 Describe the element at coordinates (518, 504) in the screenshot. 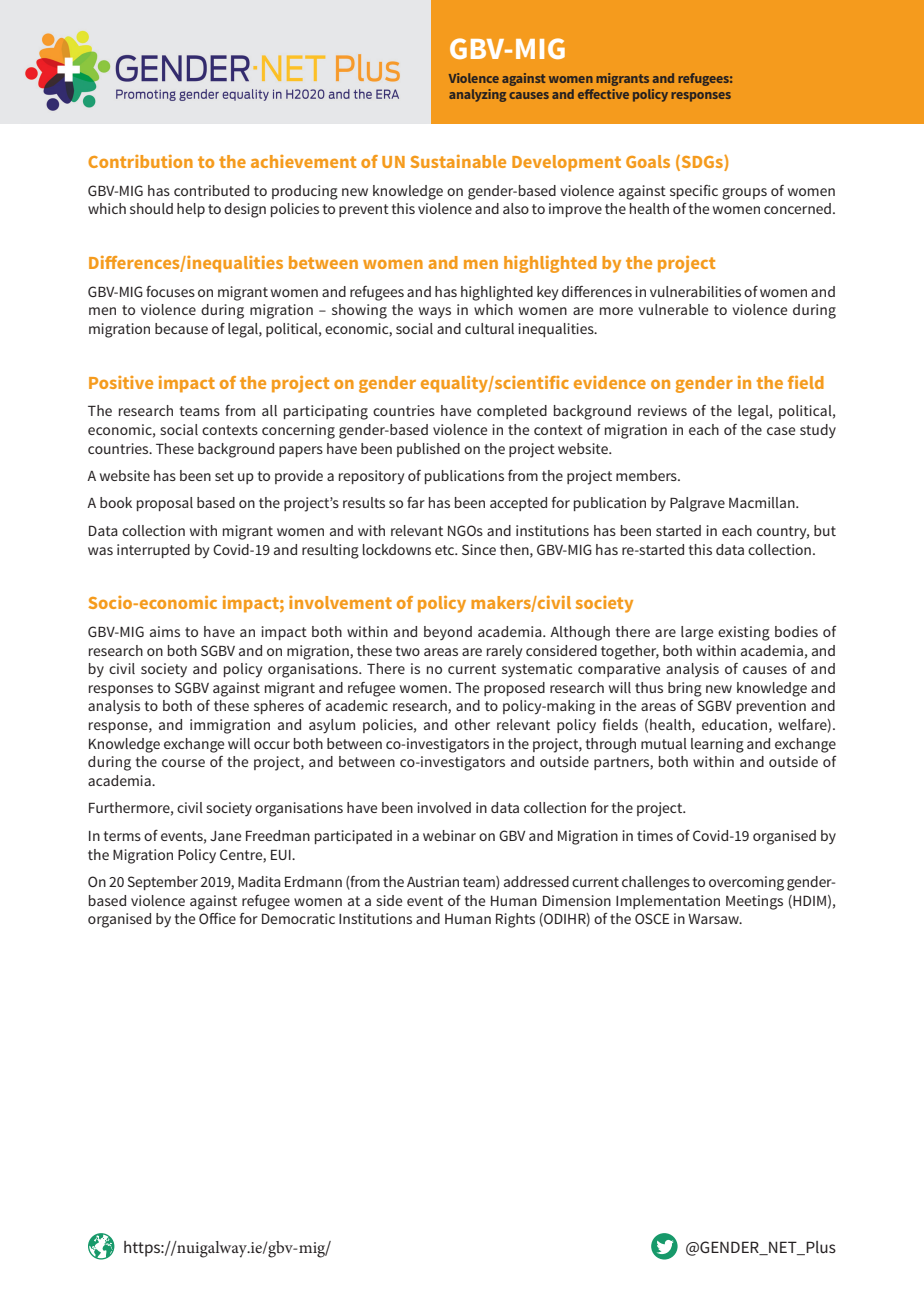

I see `accepted` at that location.
